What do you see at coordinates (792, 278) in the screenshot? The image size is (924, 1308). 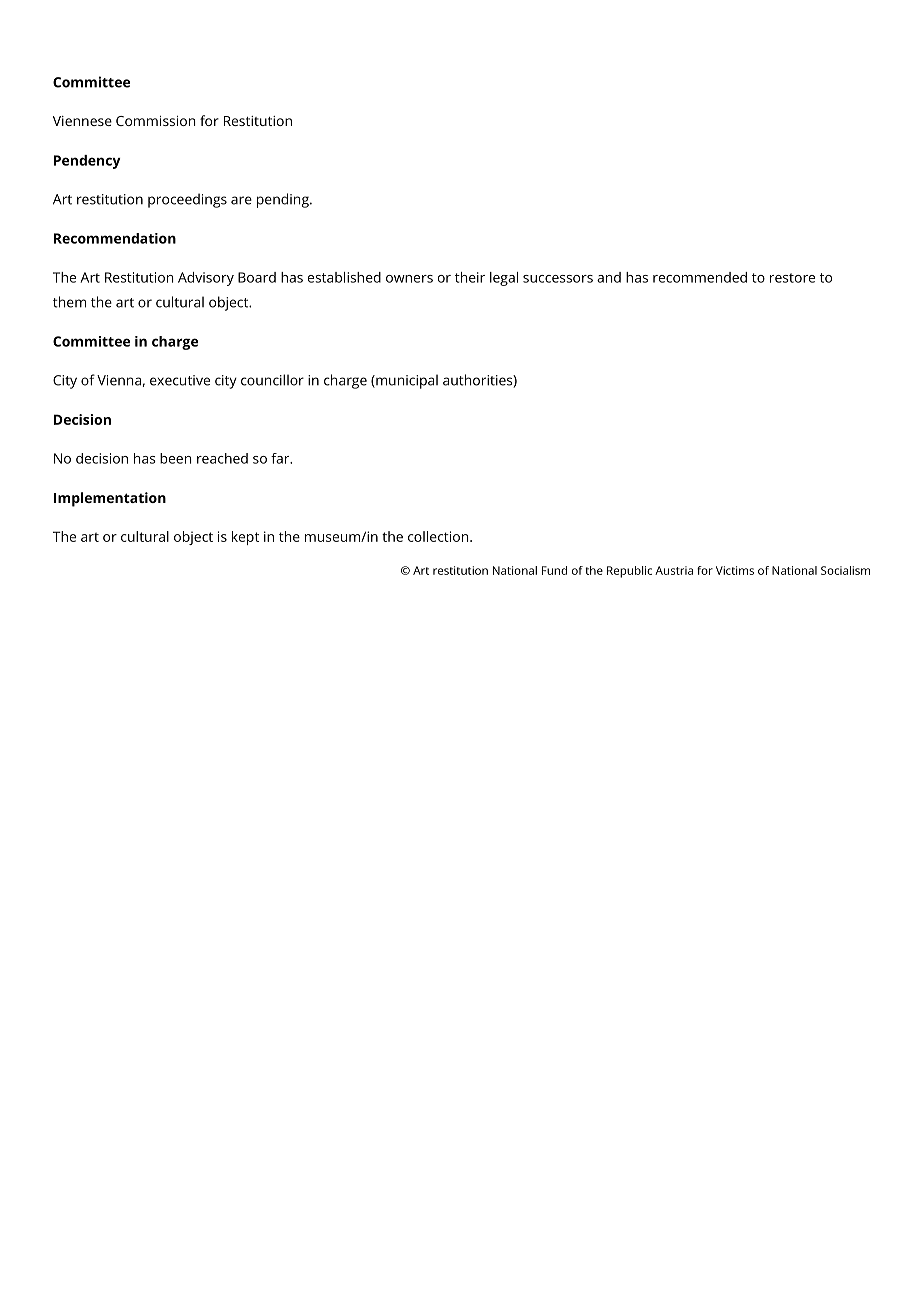 I see `restore` at bounding box center [792, 278].
